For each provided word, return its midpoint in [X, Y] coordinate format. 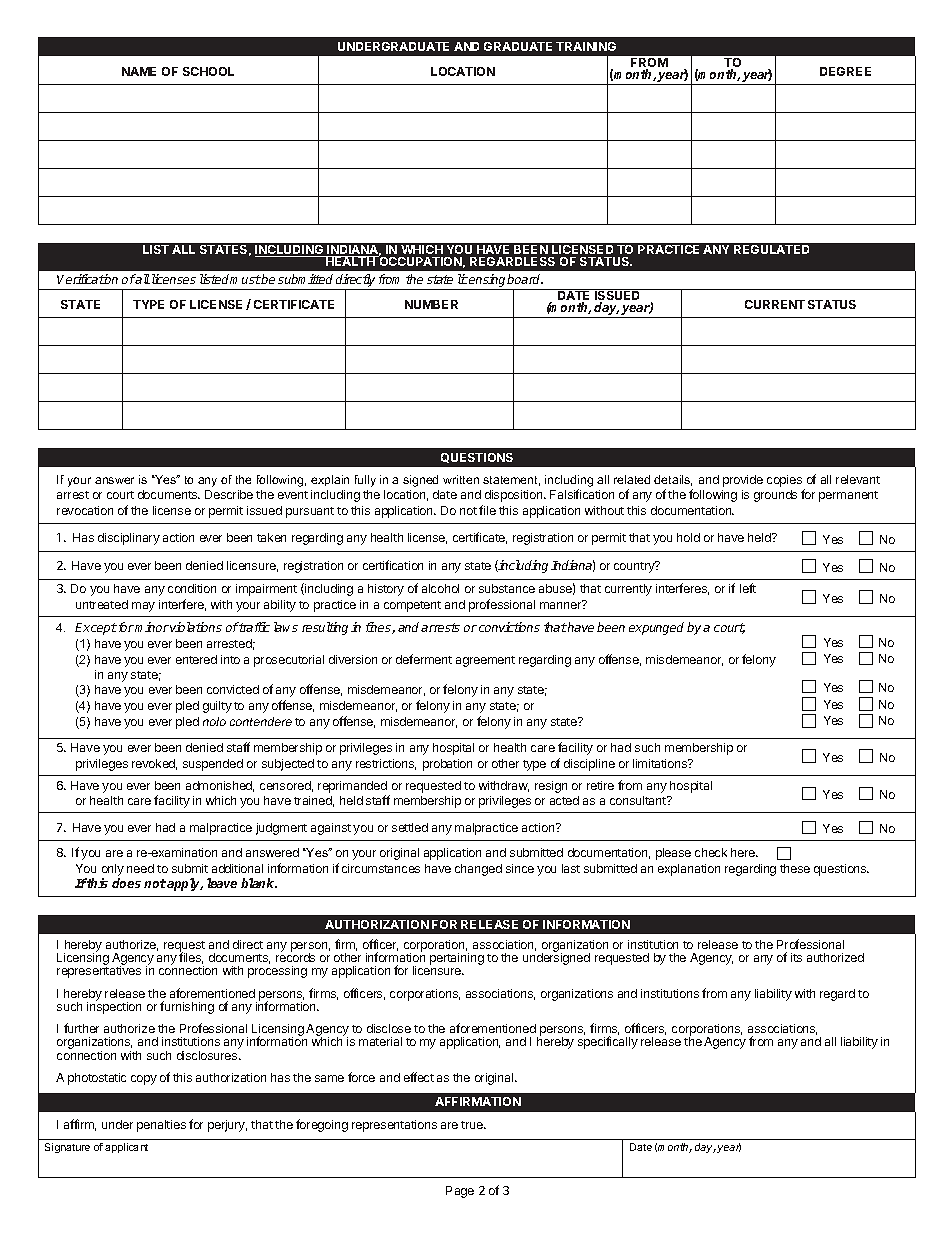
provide [743, 481]
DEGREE [845, 71]
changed [478, 870]
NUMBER [431, 304]
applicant [126, 1148]
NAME [139, 71]
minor [152, 627]
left [748, 588]
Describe [229, 494]
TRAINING [586, 46]
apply [185, 884]
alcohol [440, 588]
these [795, 868]
